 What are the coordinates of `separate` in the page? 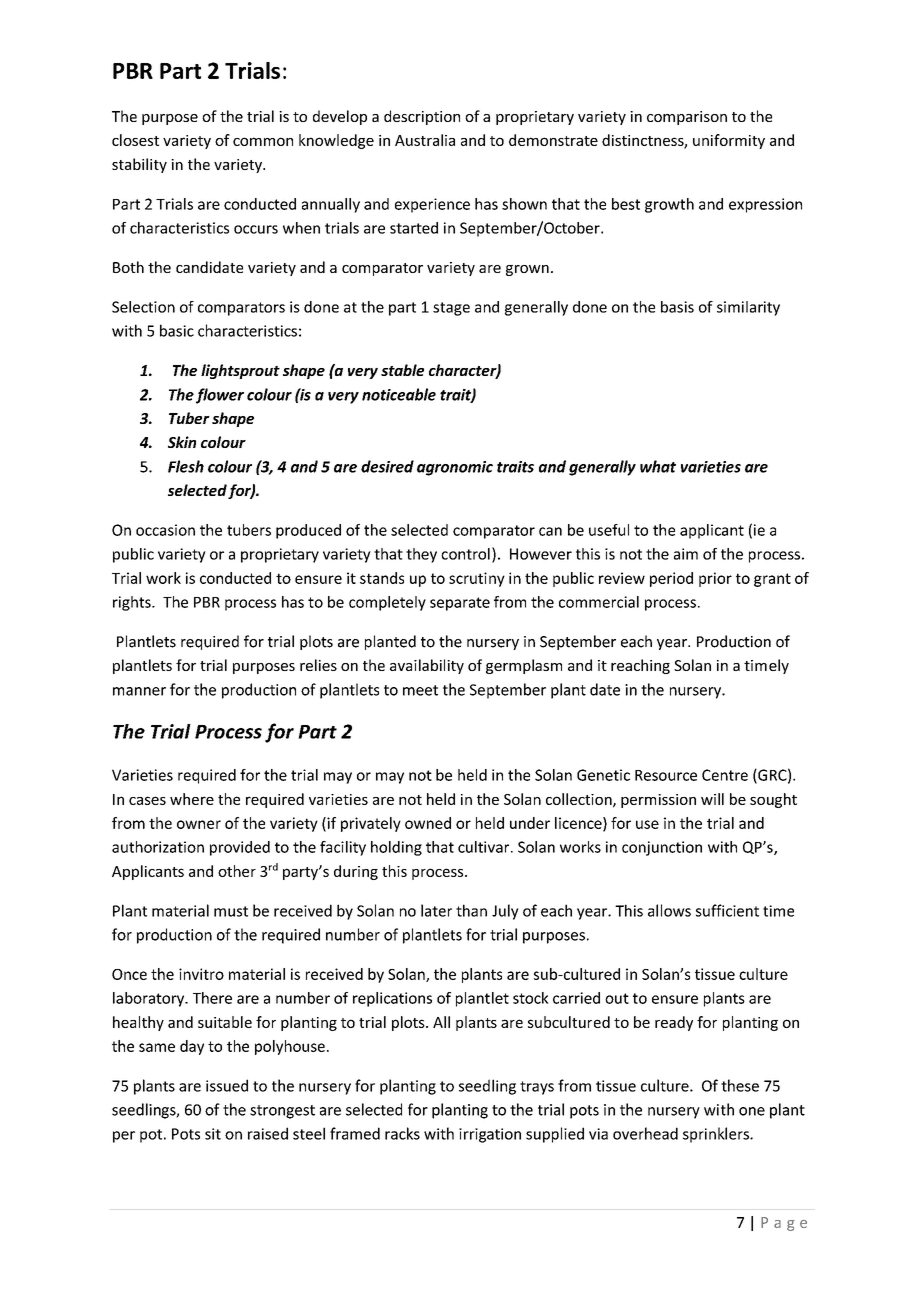 It's located at (460, 604).
